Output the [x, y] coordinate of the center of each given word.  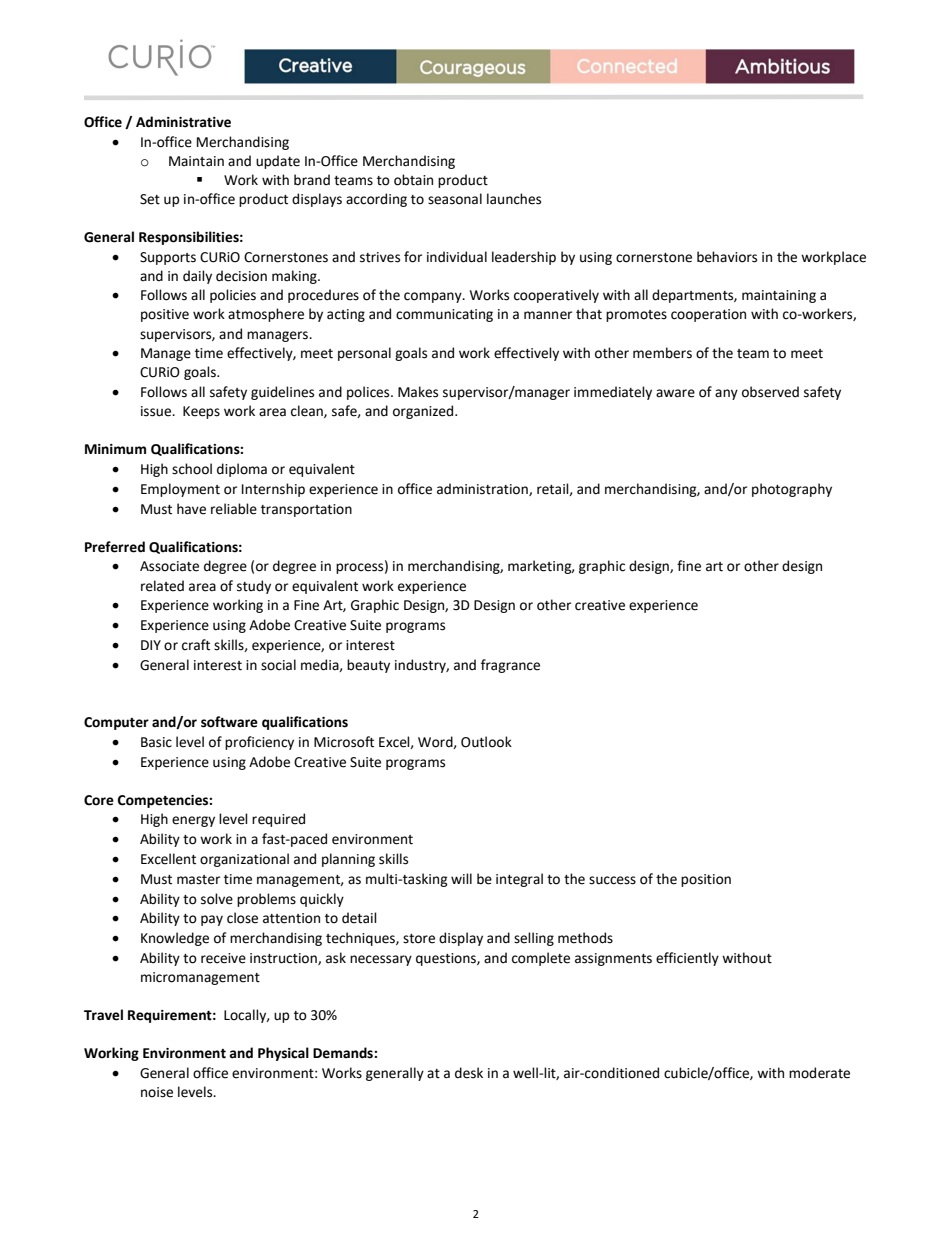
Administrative [183, 122]
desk [469, 1073]
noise [157, 1092]
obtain [413, 180]
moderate [819, 1073]
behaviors [727, 257]
